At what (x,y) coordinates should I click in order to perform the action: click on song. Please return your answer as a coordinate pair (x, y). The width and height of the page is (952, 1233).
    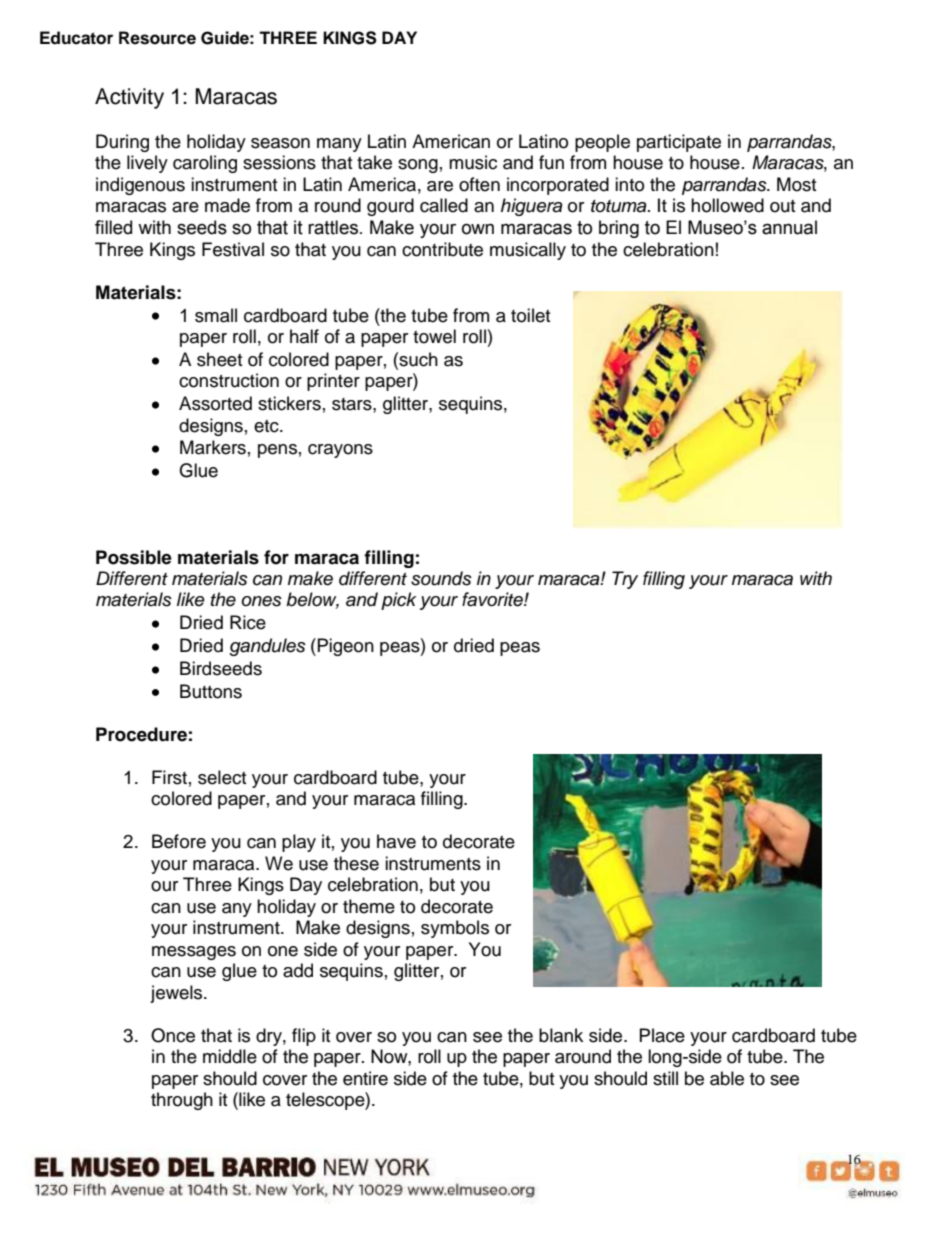
    Looking at the image, I should click on (418, 166).
